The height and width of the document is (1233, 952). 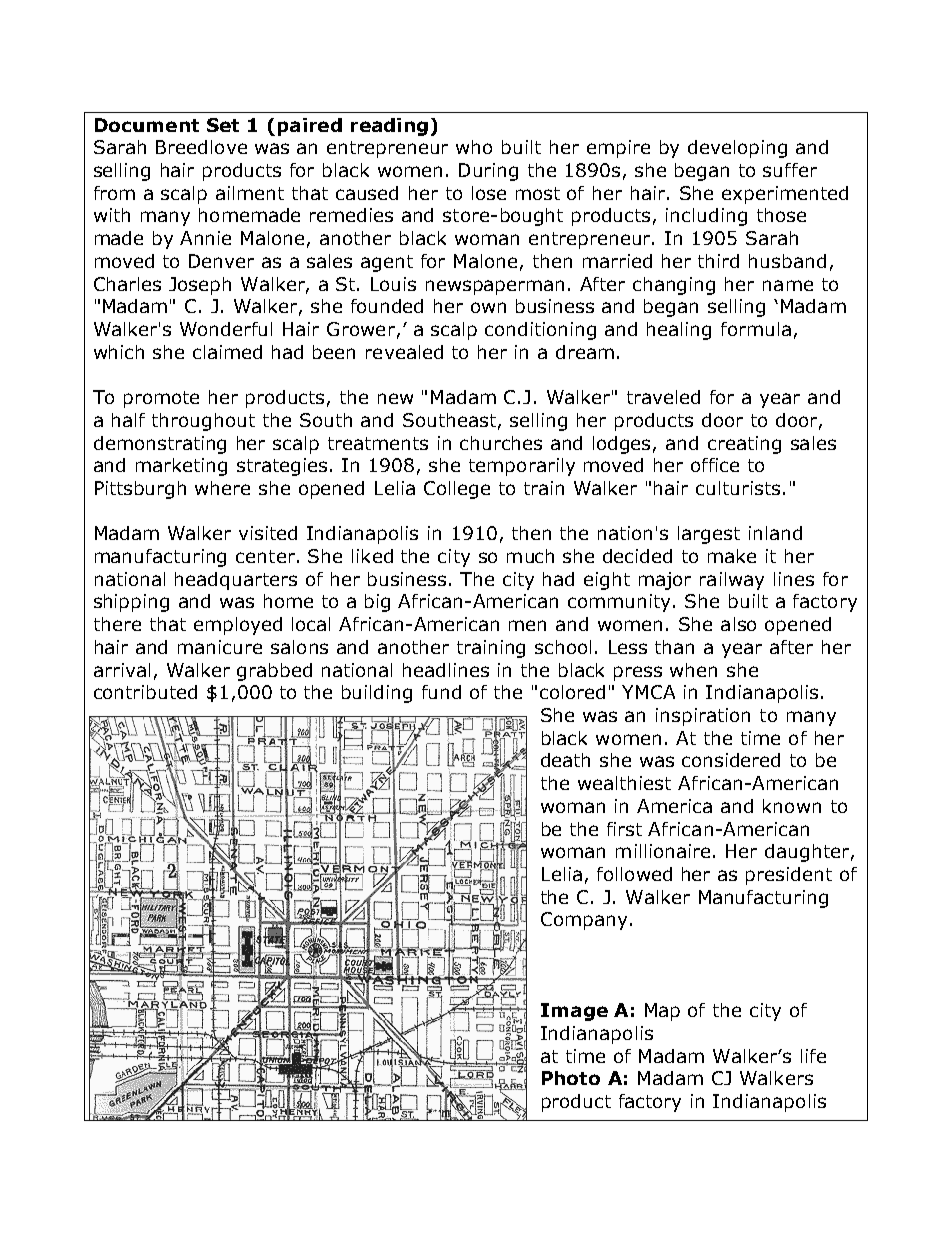 I want to click on contributed, so click(x=145, y=692).
